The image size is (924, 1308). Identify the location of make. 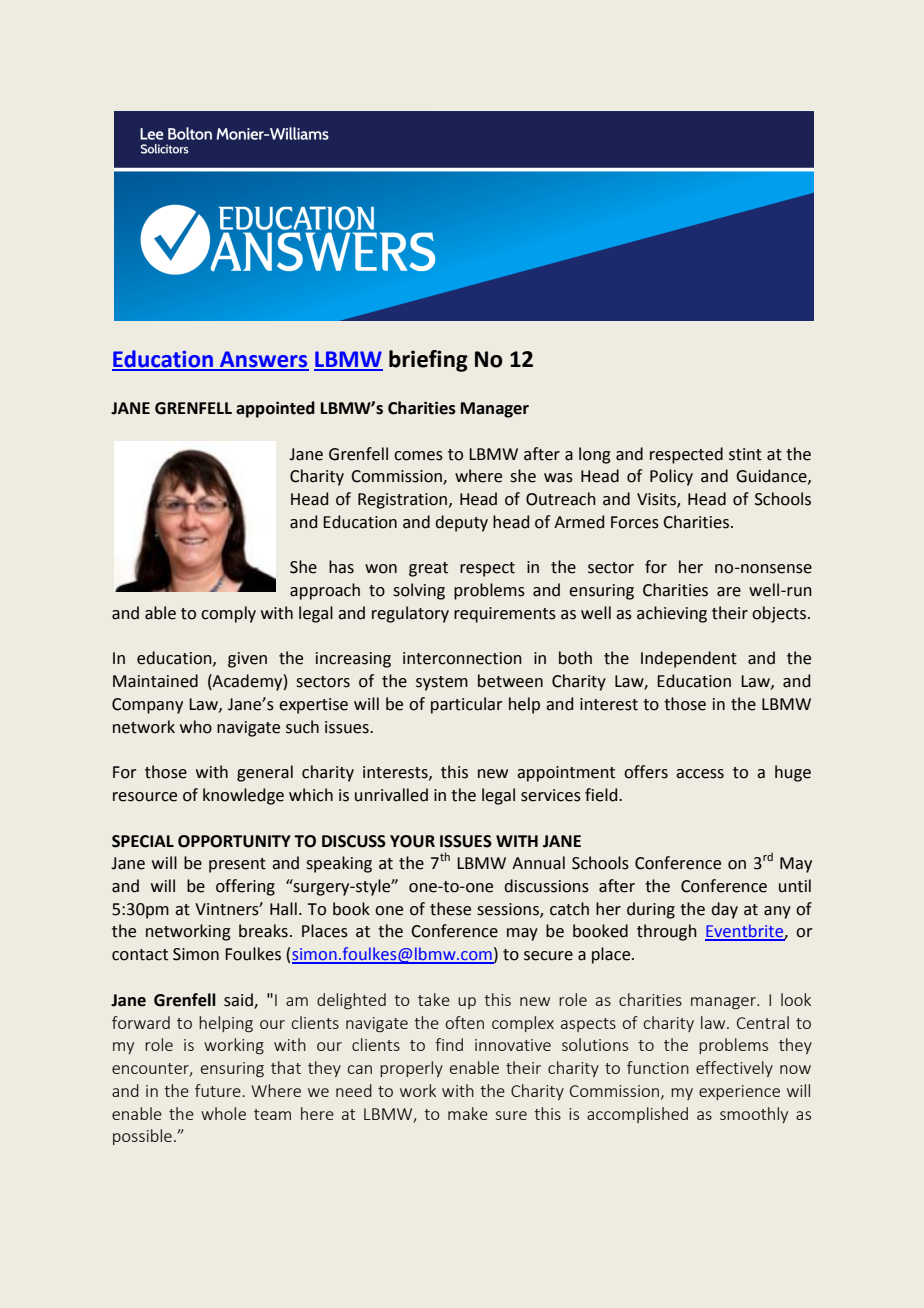
(468, 1113).
